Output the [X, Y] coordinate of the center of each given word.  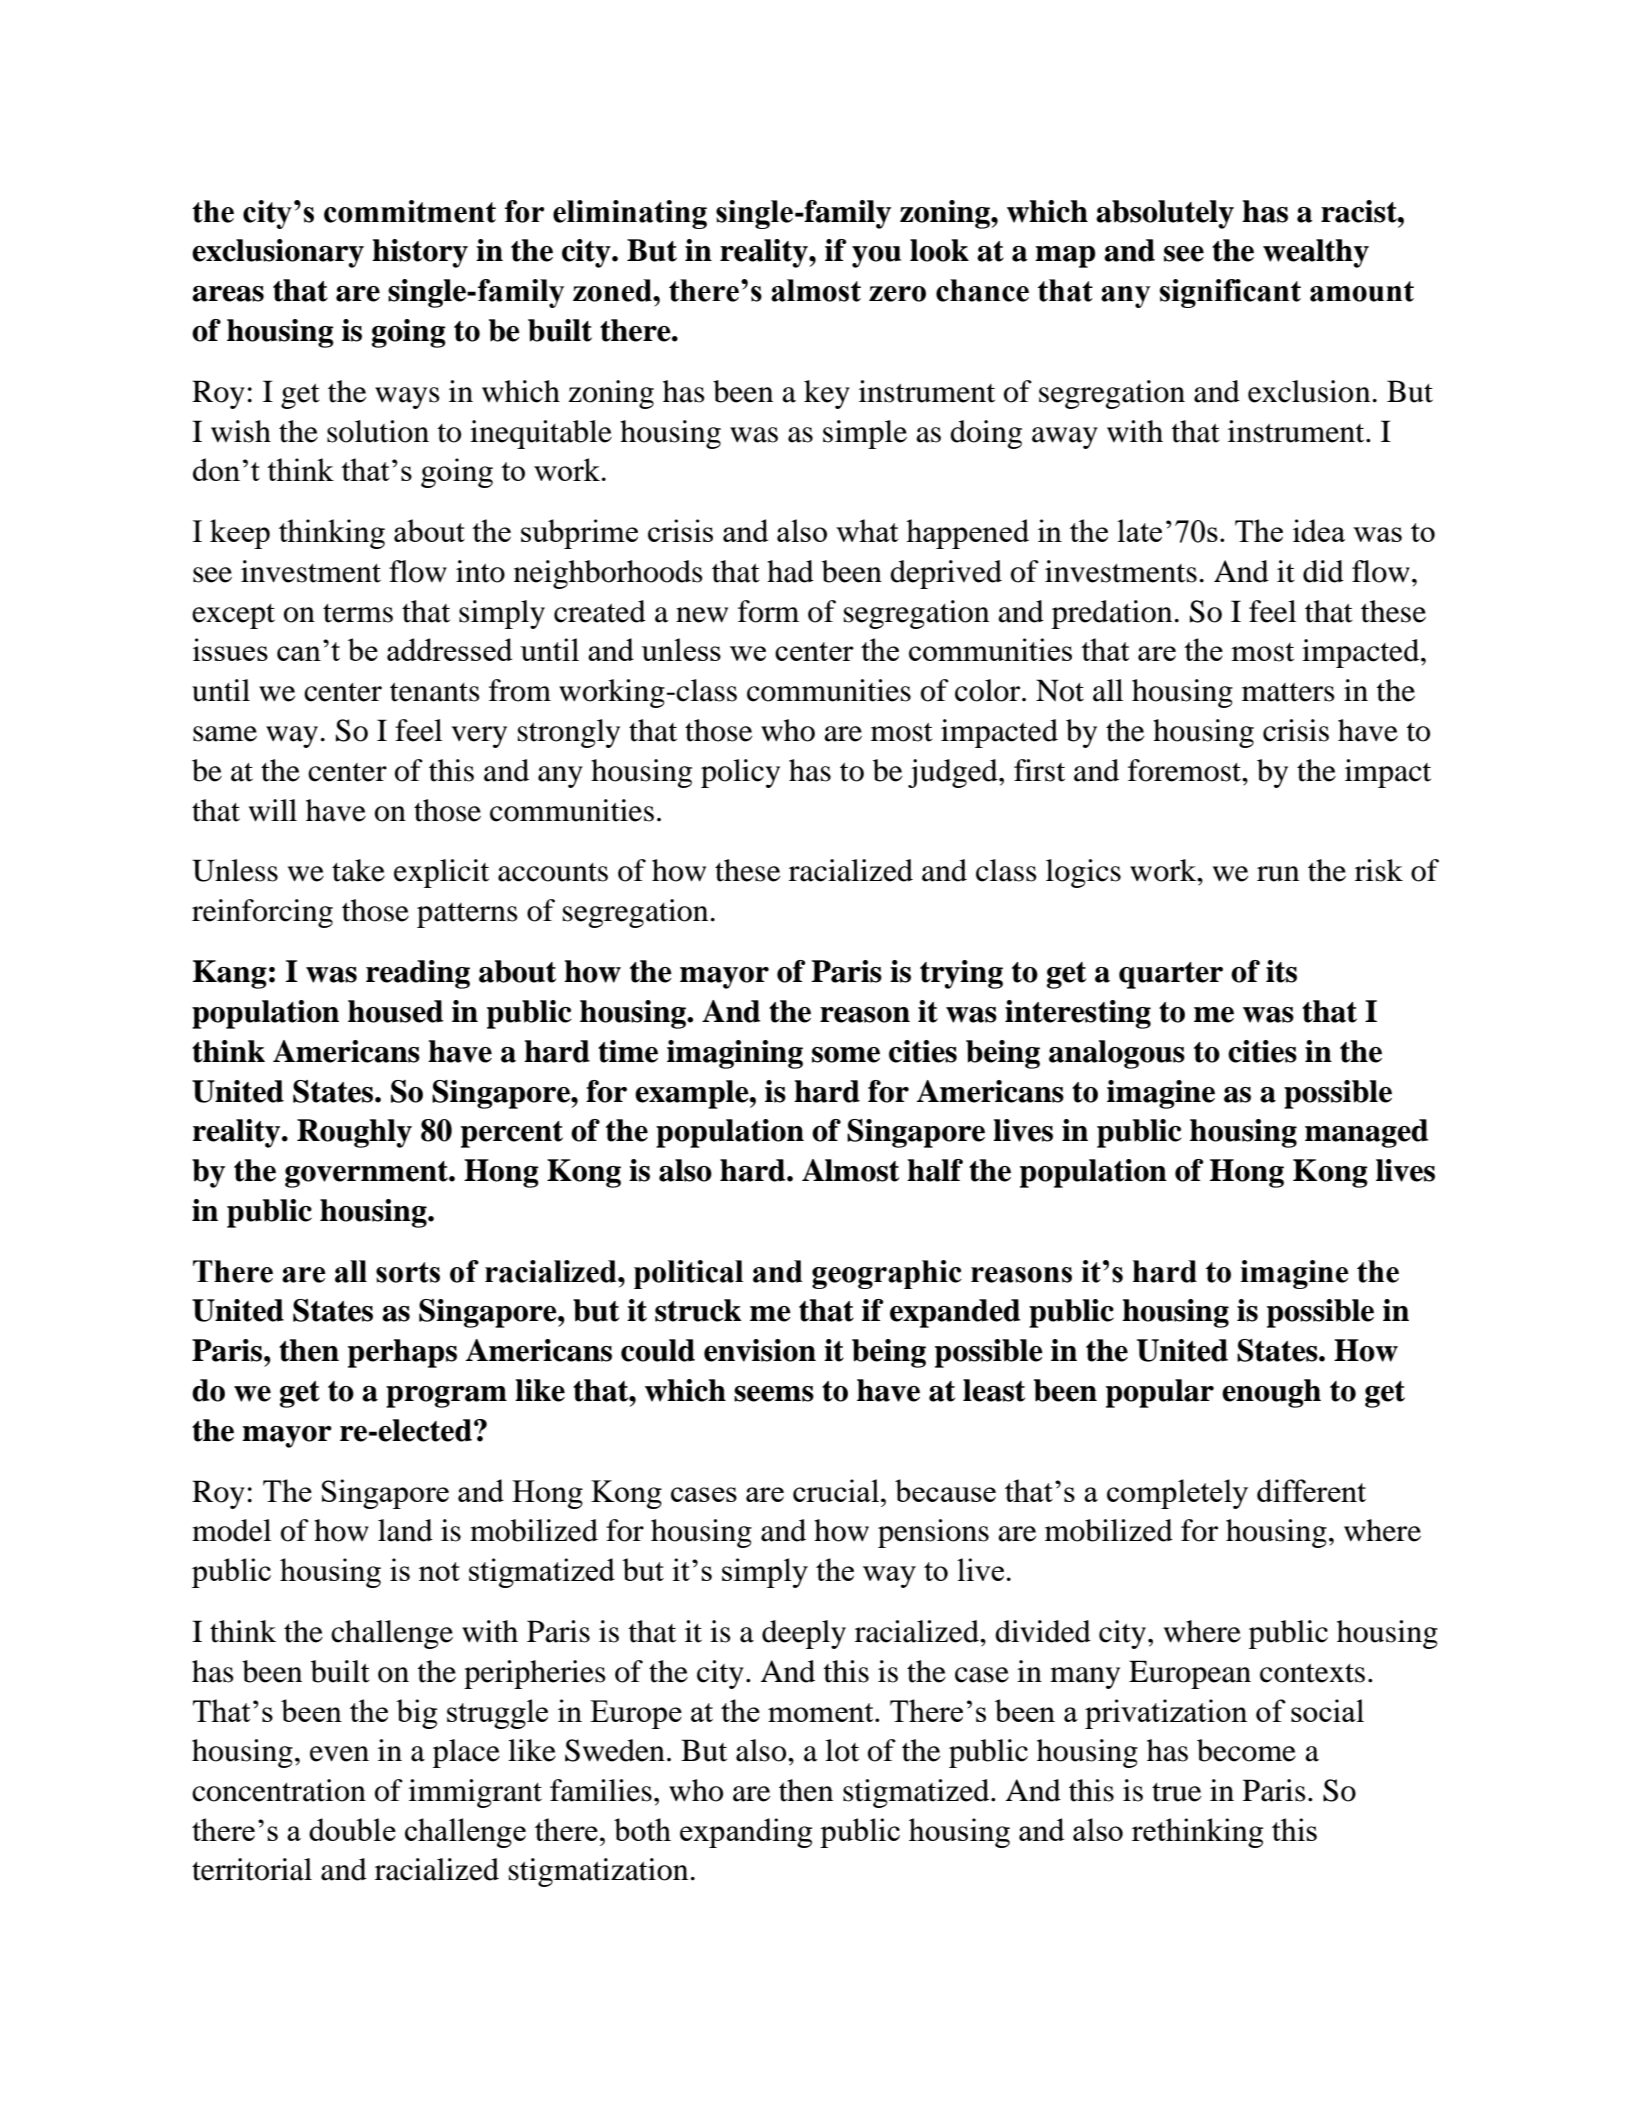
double [352, 1829]
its [1281, 971]
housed [395, 1011]
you [876, 257]
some [846, 1055]
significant [1230, 293]
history [420, 253]
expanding [746, 1833]
